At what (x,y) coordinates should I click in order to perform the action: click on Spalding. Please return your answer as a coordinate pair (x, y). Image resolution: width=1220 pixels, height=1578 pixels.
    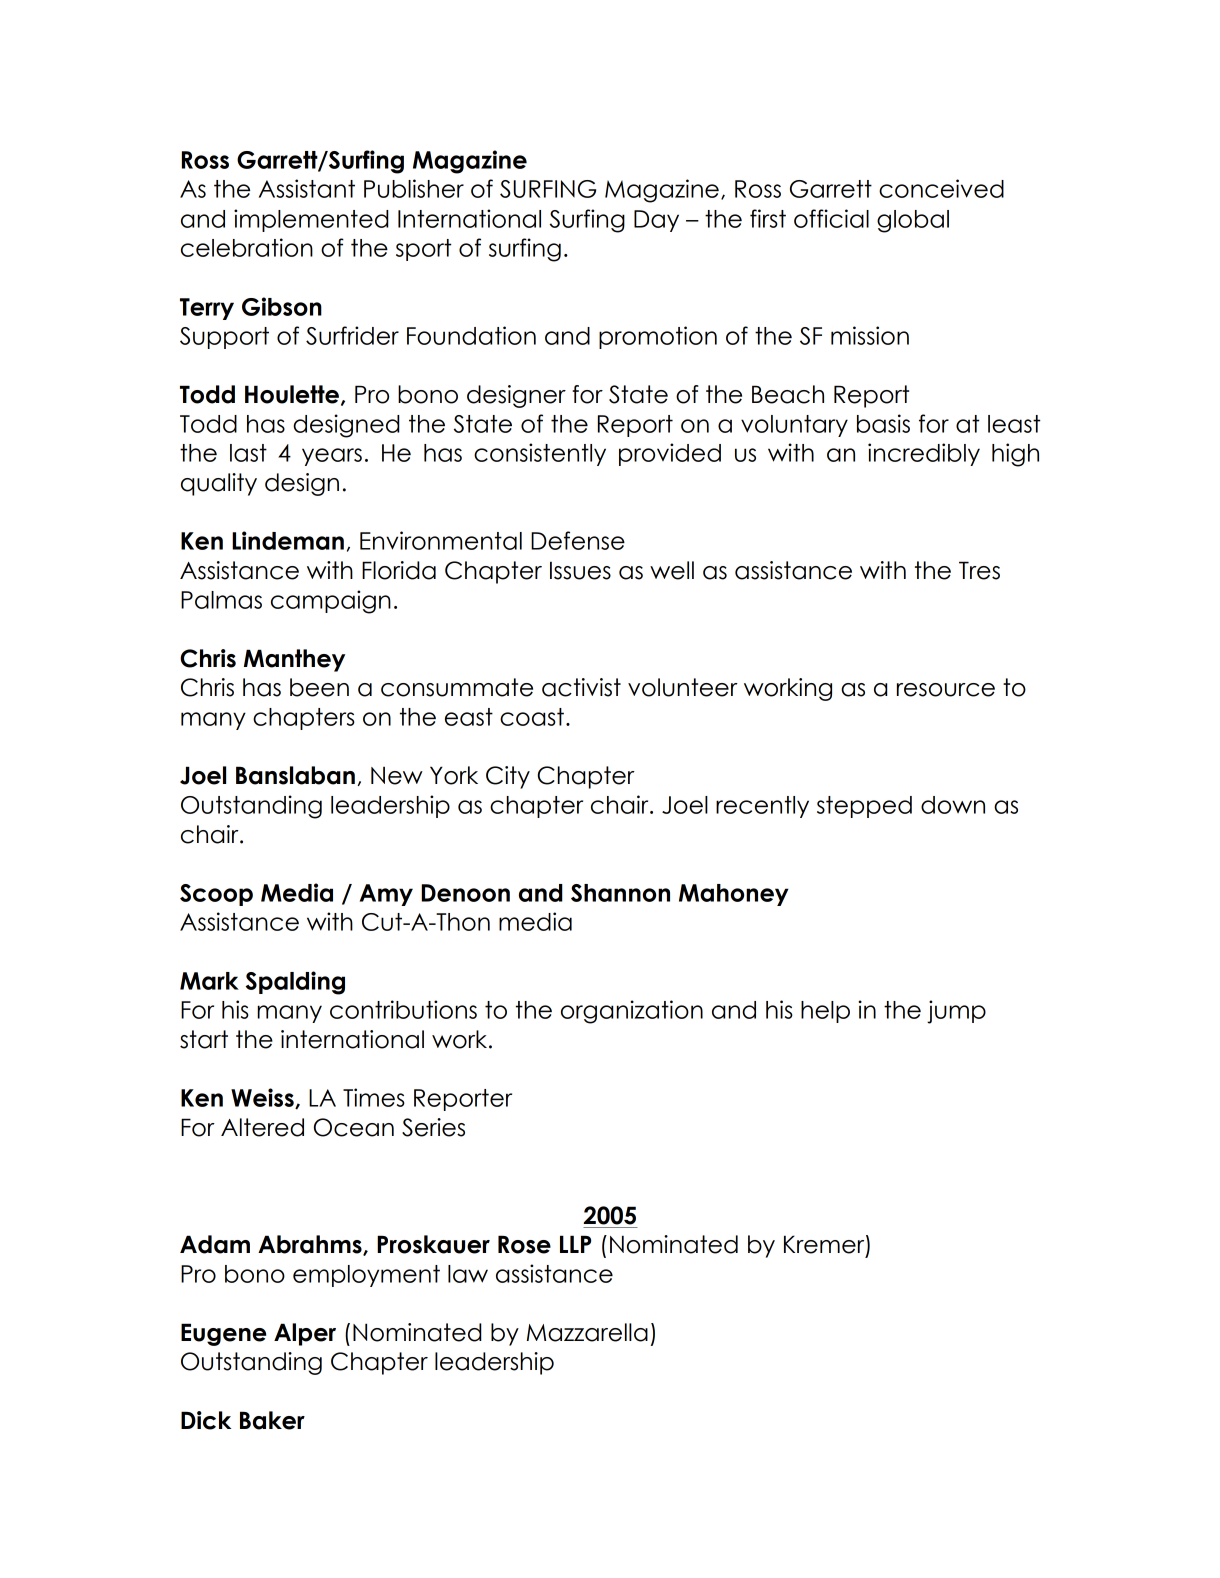
    Looking at the image, I should click on (295, 983).
